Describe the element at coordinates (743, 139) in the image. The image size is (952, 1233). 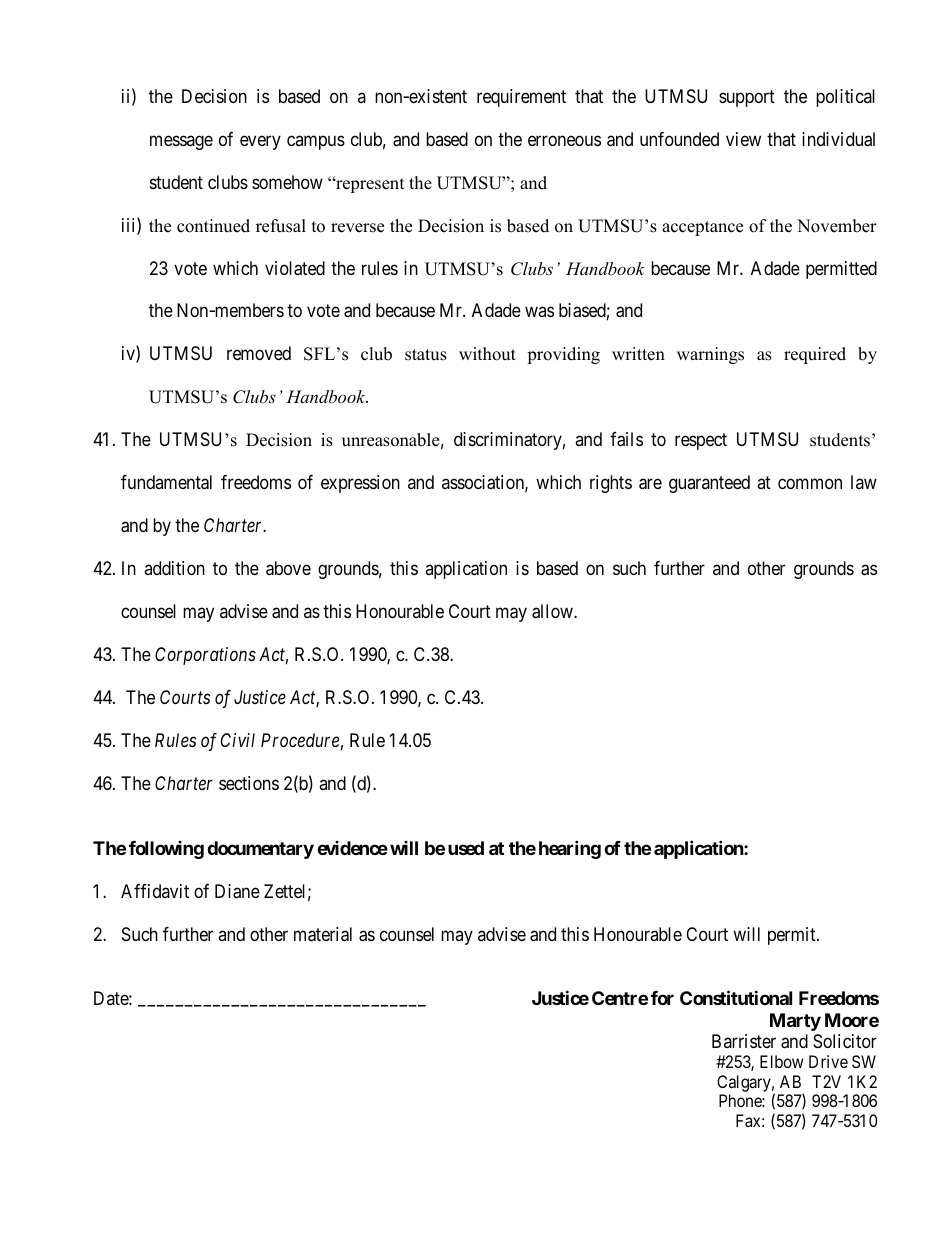
I see `view` at that location.
